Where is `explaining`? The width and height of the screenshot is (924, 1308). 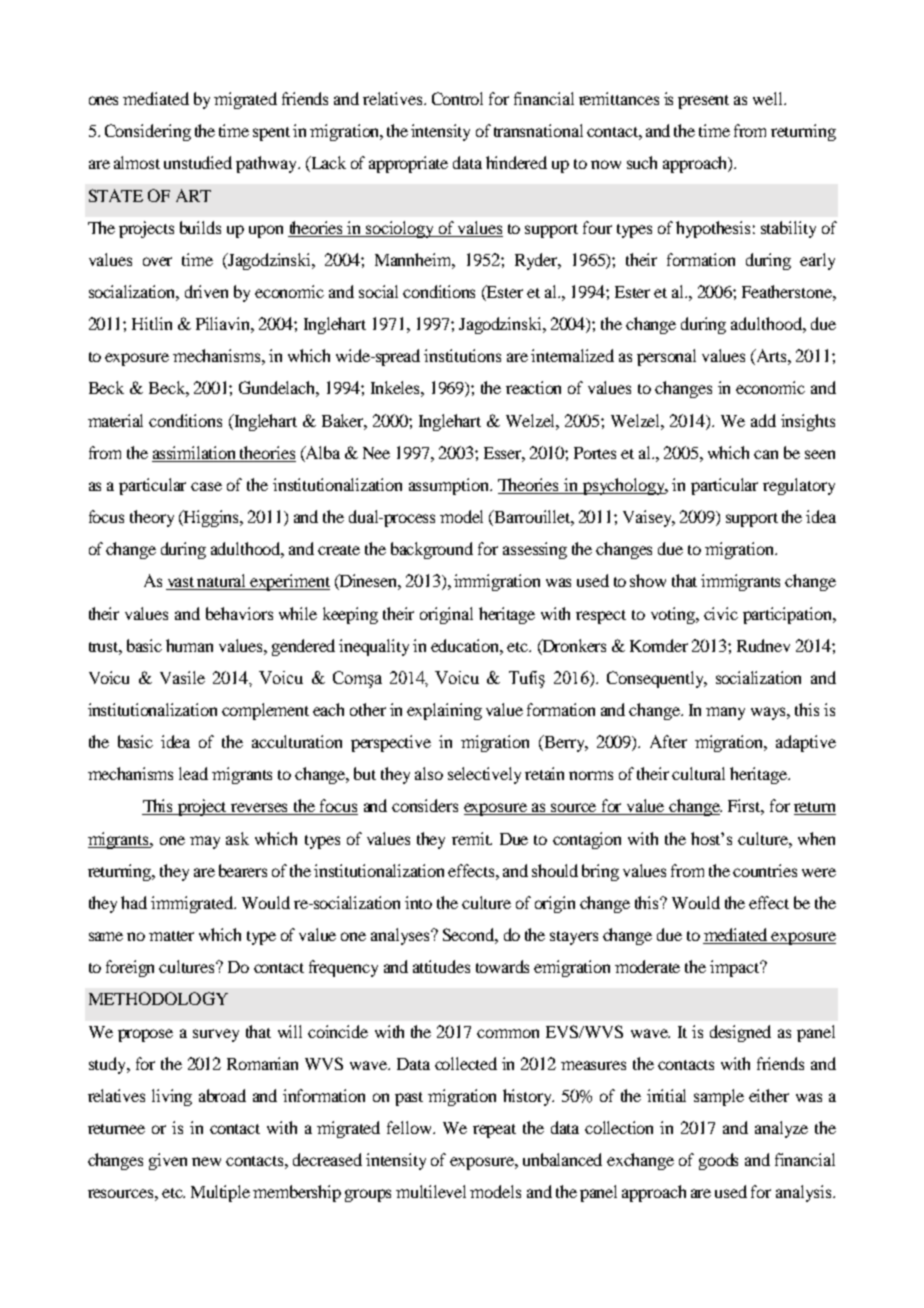 explaining is located at coordinates (444, 711).
